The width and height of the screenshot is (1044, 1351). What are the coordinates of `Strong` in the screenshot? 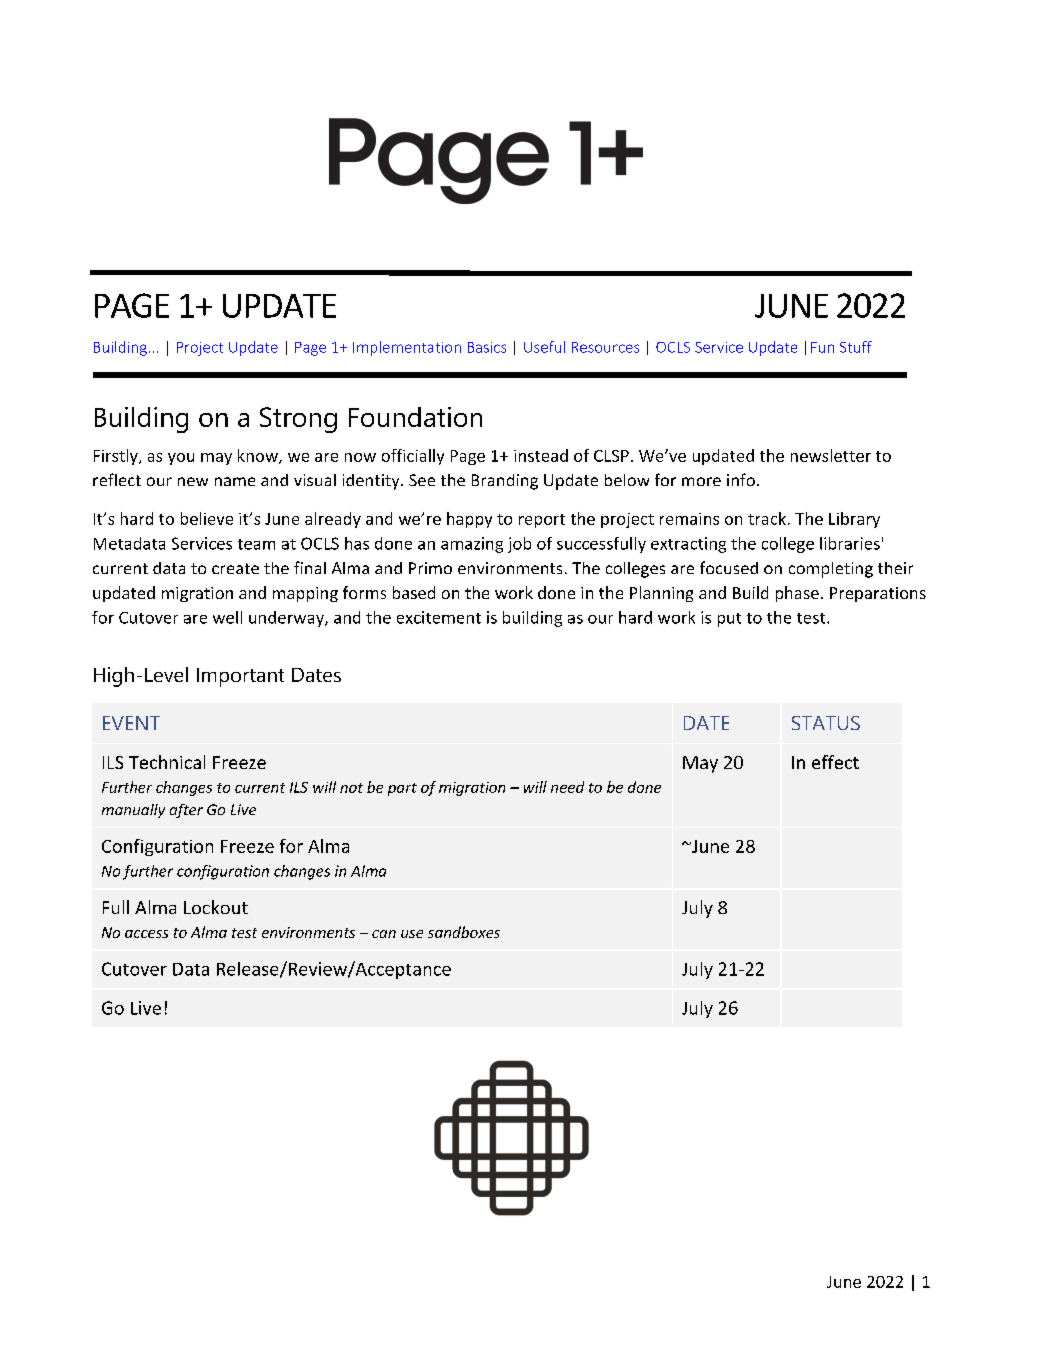 It's located at (298, 420).
